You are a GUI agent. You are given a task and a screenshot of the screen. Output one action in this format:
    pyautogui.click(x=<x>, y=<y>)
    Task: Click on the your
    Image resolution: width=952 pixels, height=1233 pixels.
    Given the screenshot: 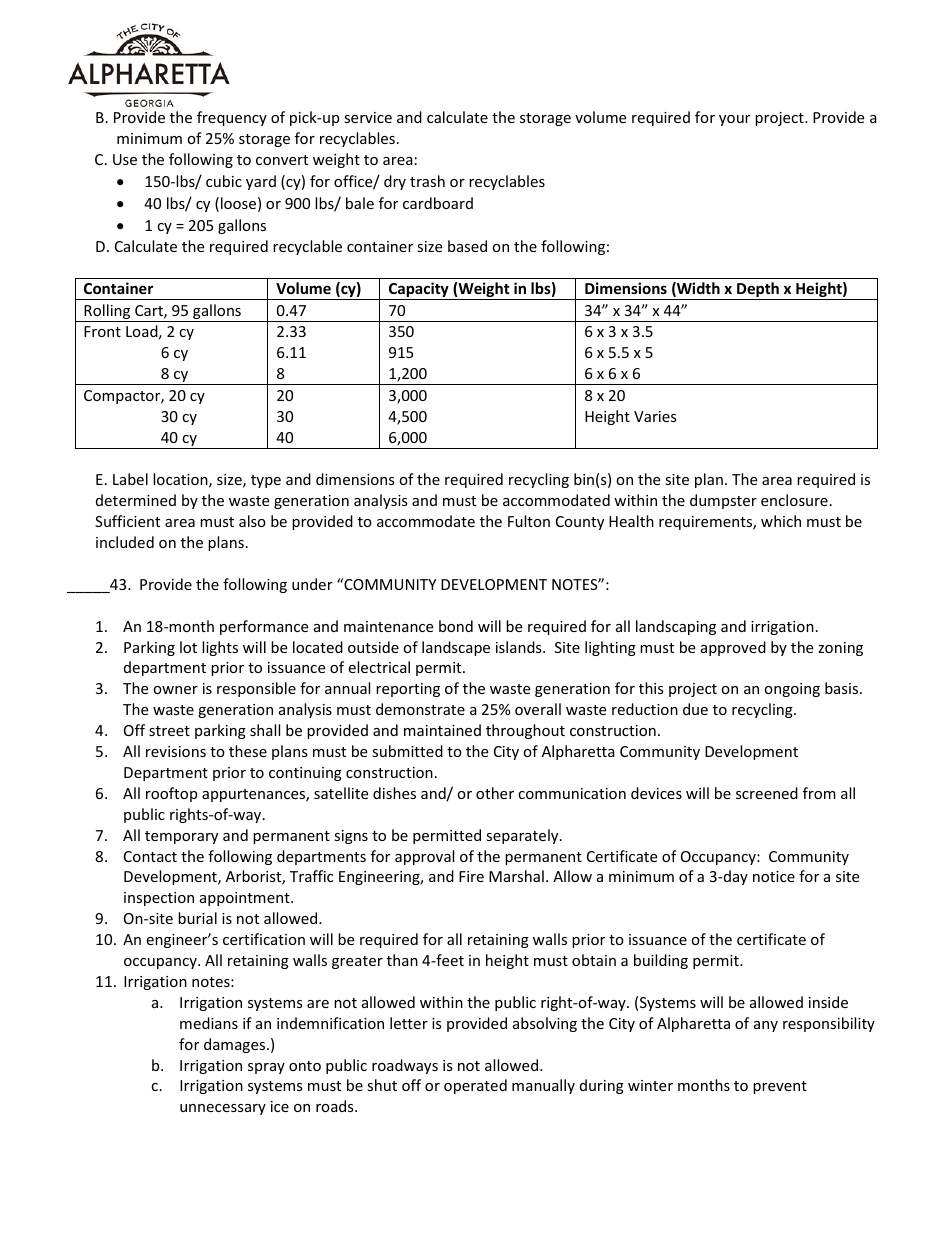 What is the action you would take?
    pyautogui.click(x=734, y=120)
